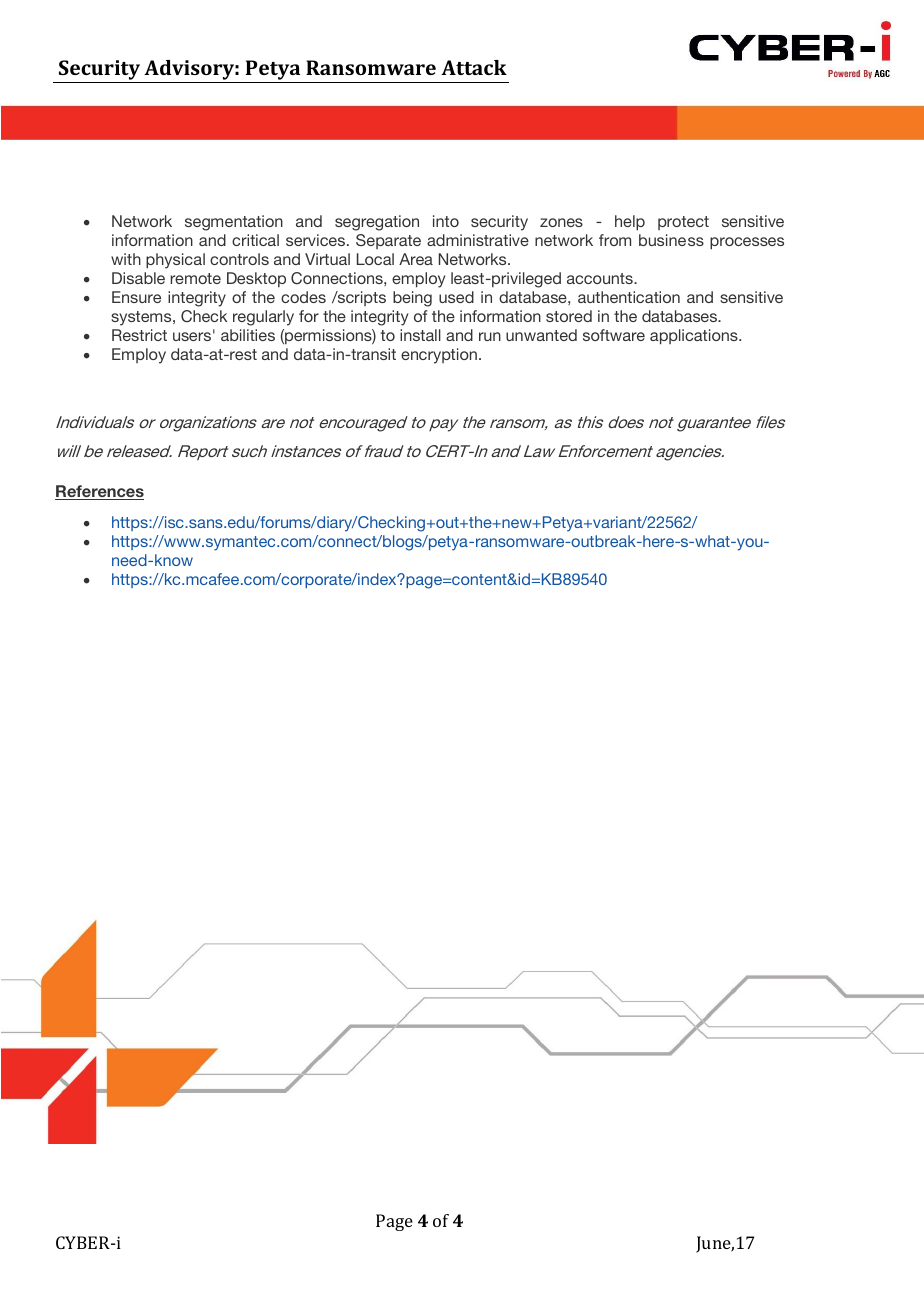  Describe the element at coordinates (439, 356) in the screenshot. I see `encryption` at that location.
